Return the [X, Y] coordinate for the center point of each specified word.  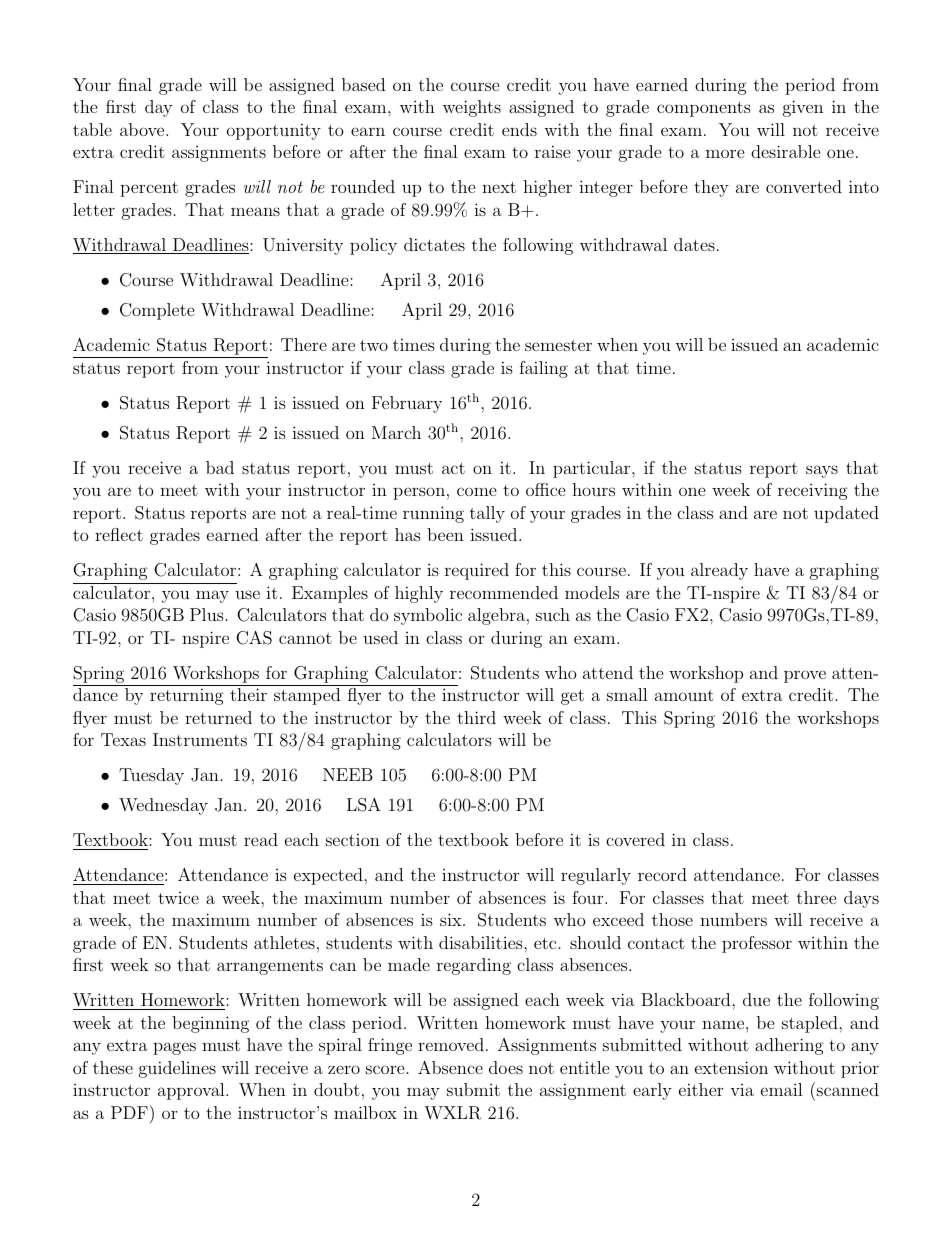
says [822, 471]
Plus [207, 614]
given [803, 108]
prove [805, 676]
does [506, 1067]
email [782, 1089]
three [817, 897]
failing [543, 369]
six [452, 919]
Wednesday [163, 806]
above [143, 129]
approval [192, 1091]
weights [472, 108]
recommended [504, 592]
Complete [157, 311]
